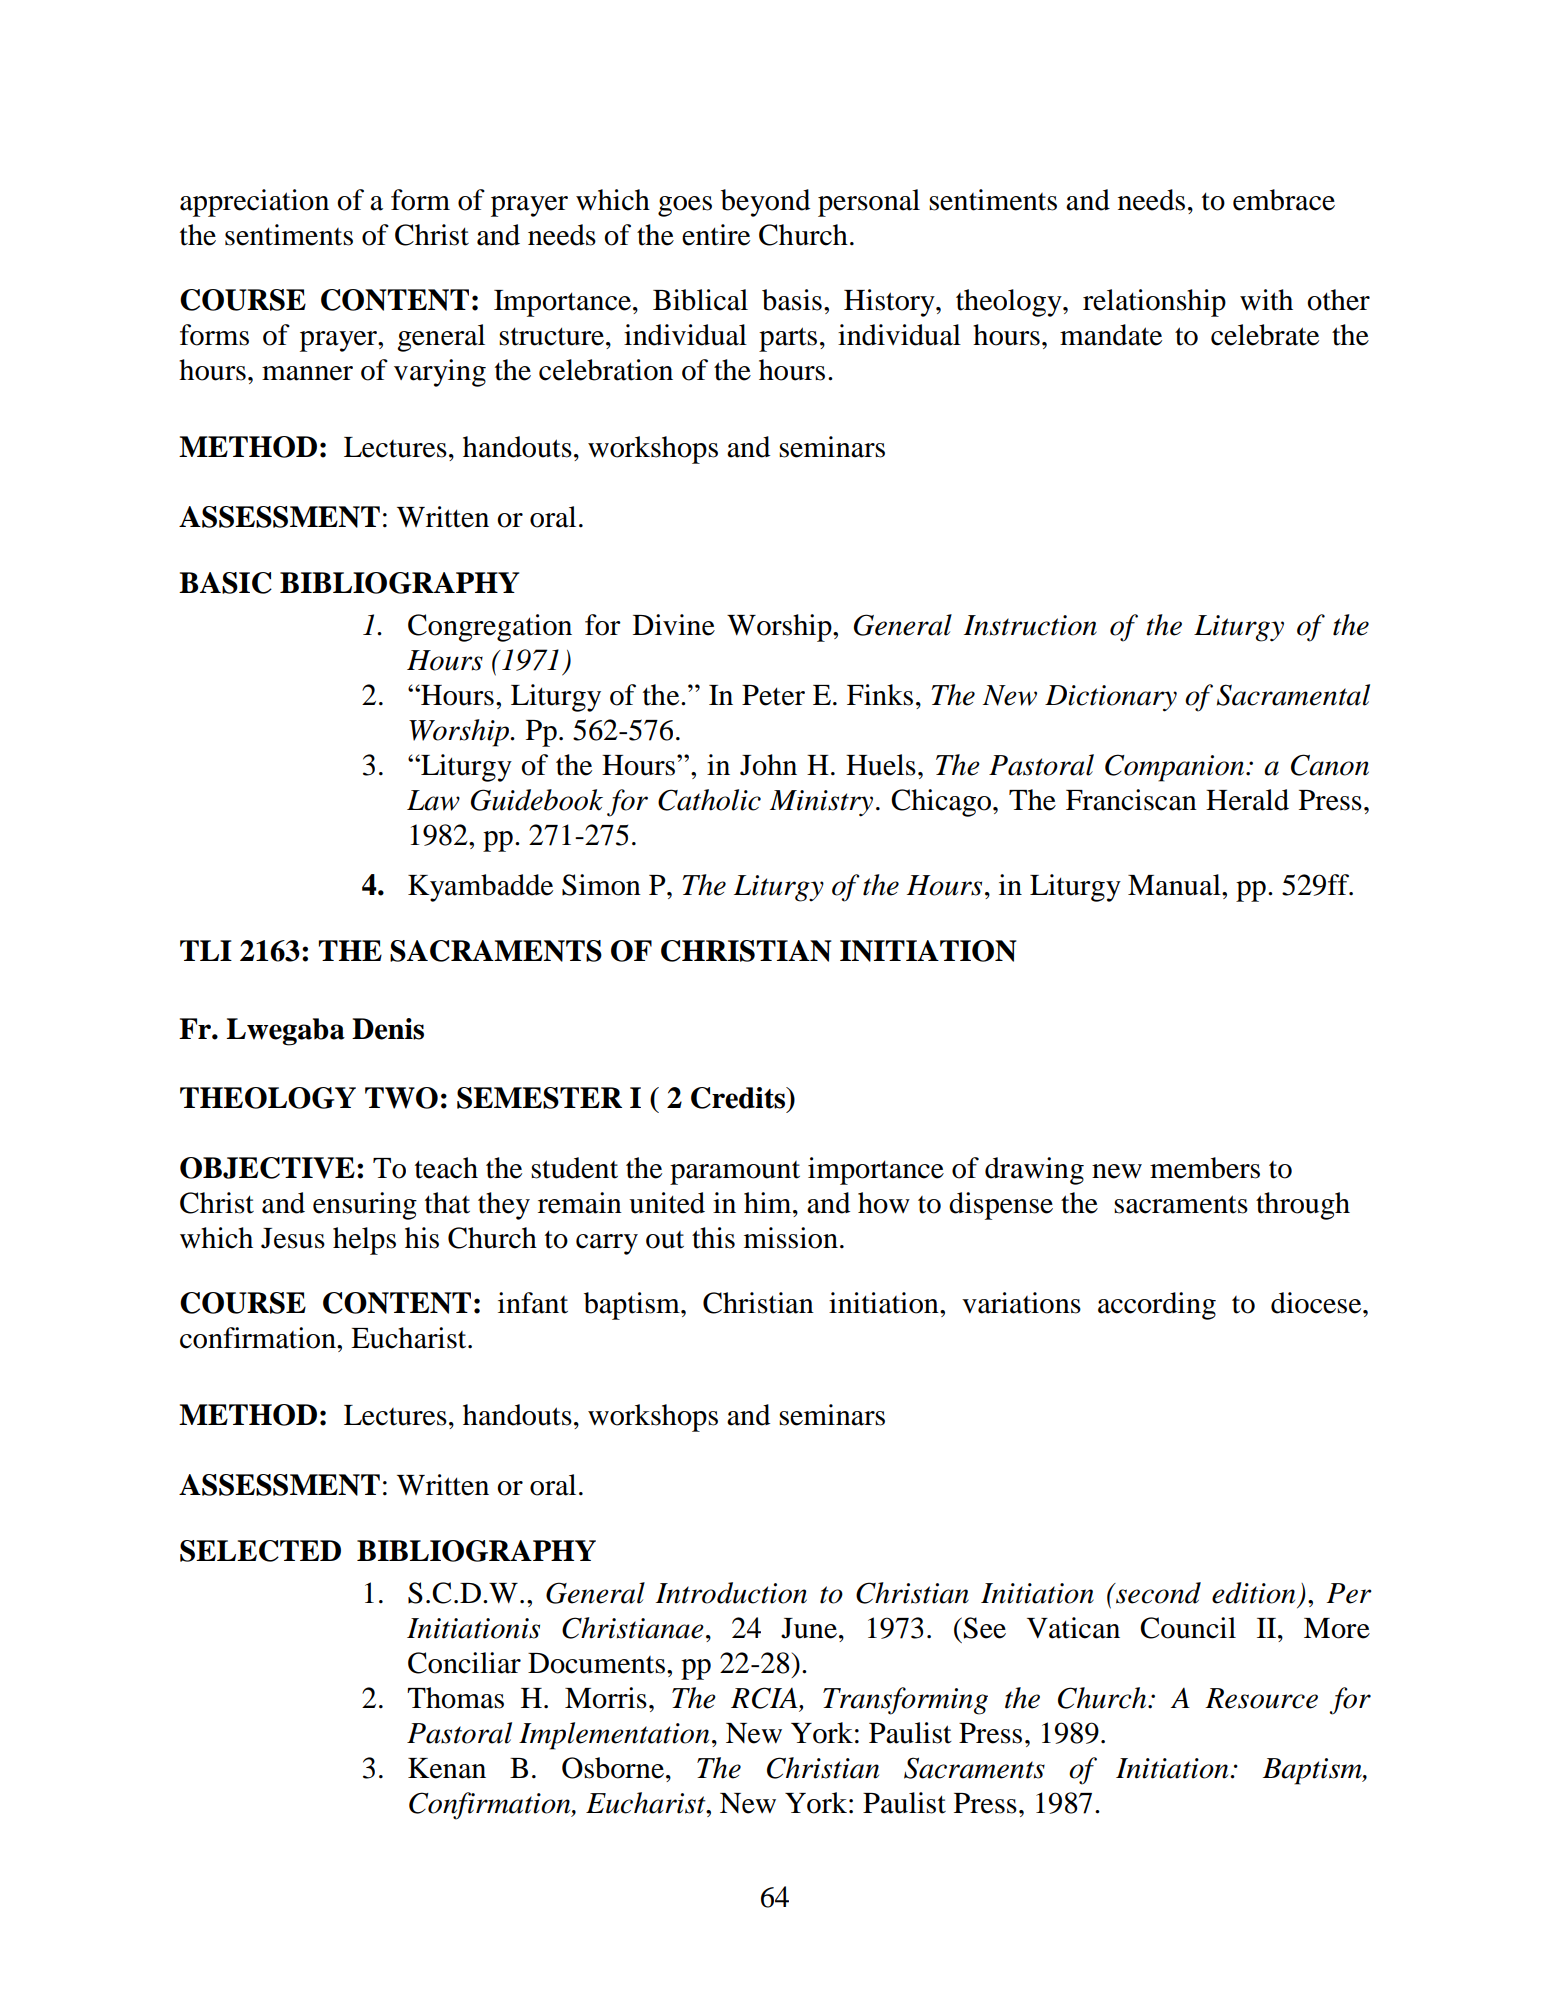 This document has height=2006, width=1550. Describe the element at coordinates (254, 203) in the document. I see `appreciation` at that location.
